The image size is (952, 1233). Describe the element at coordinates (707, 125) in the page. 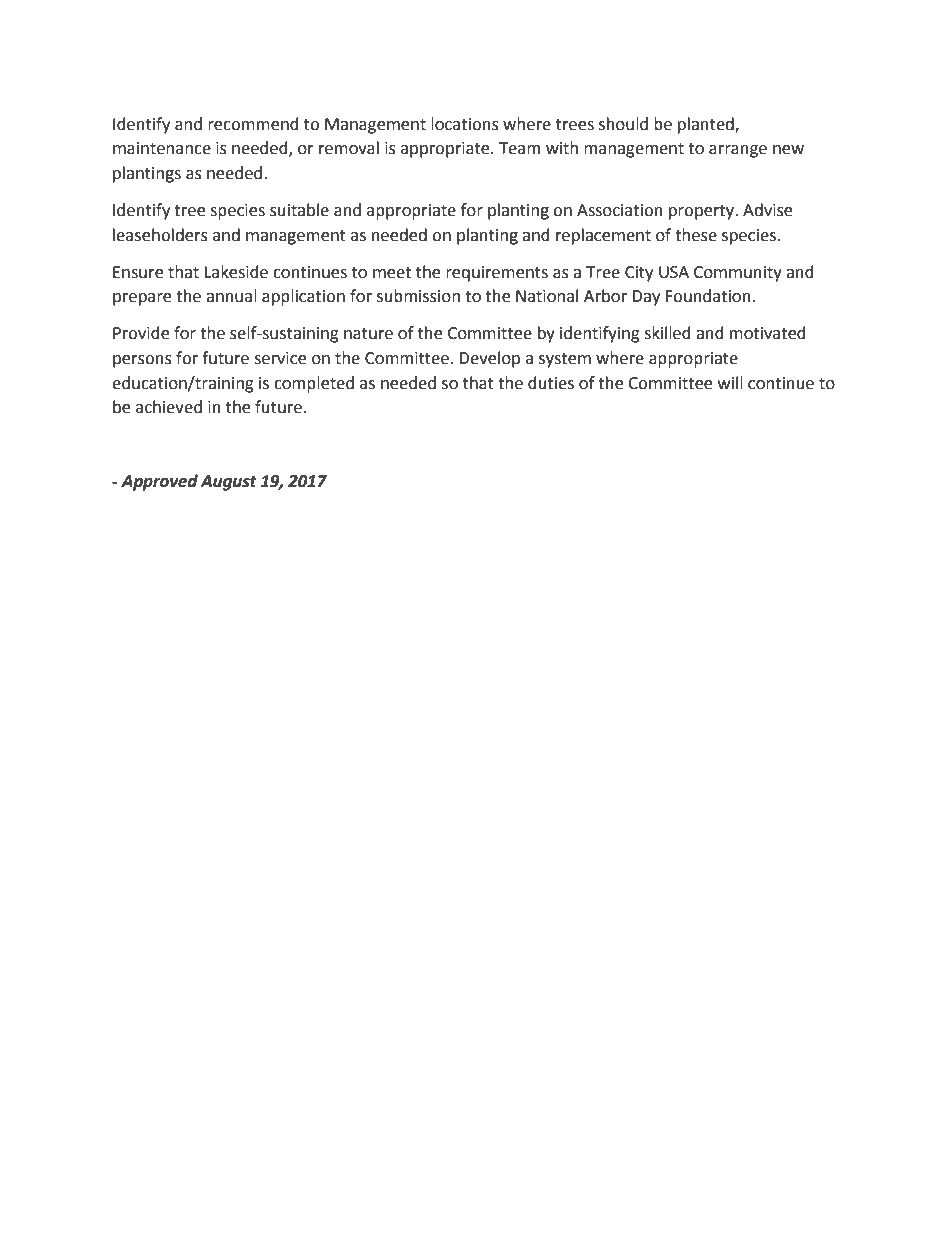

I see `planted` at that location.
